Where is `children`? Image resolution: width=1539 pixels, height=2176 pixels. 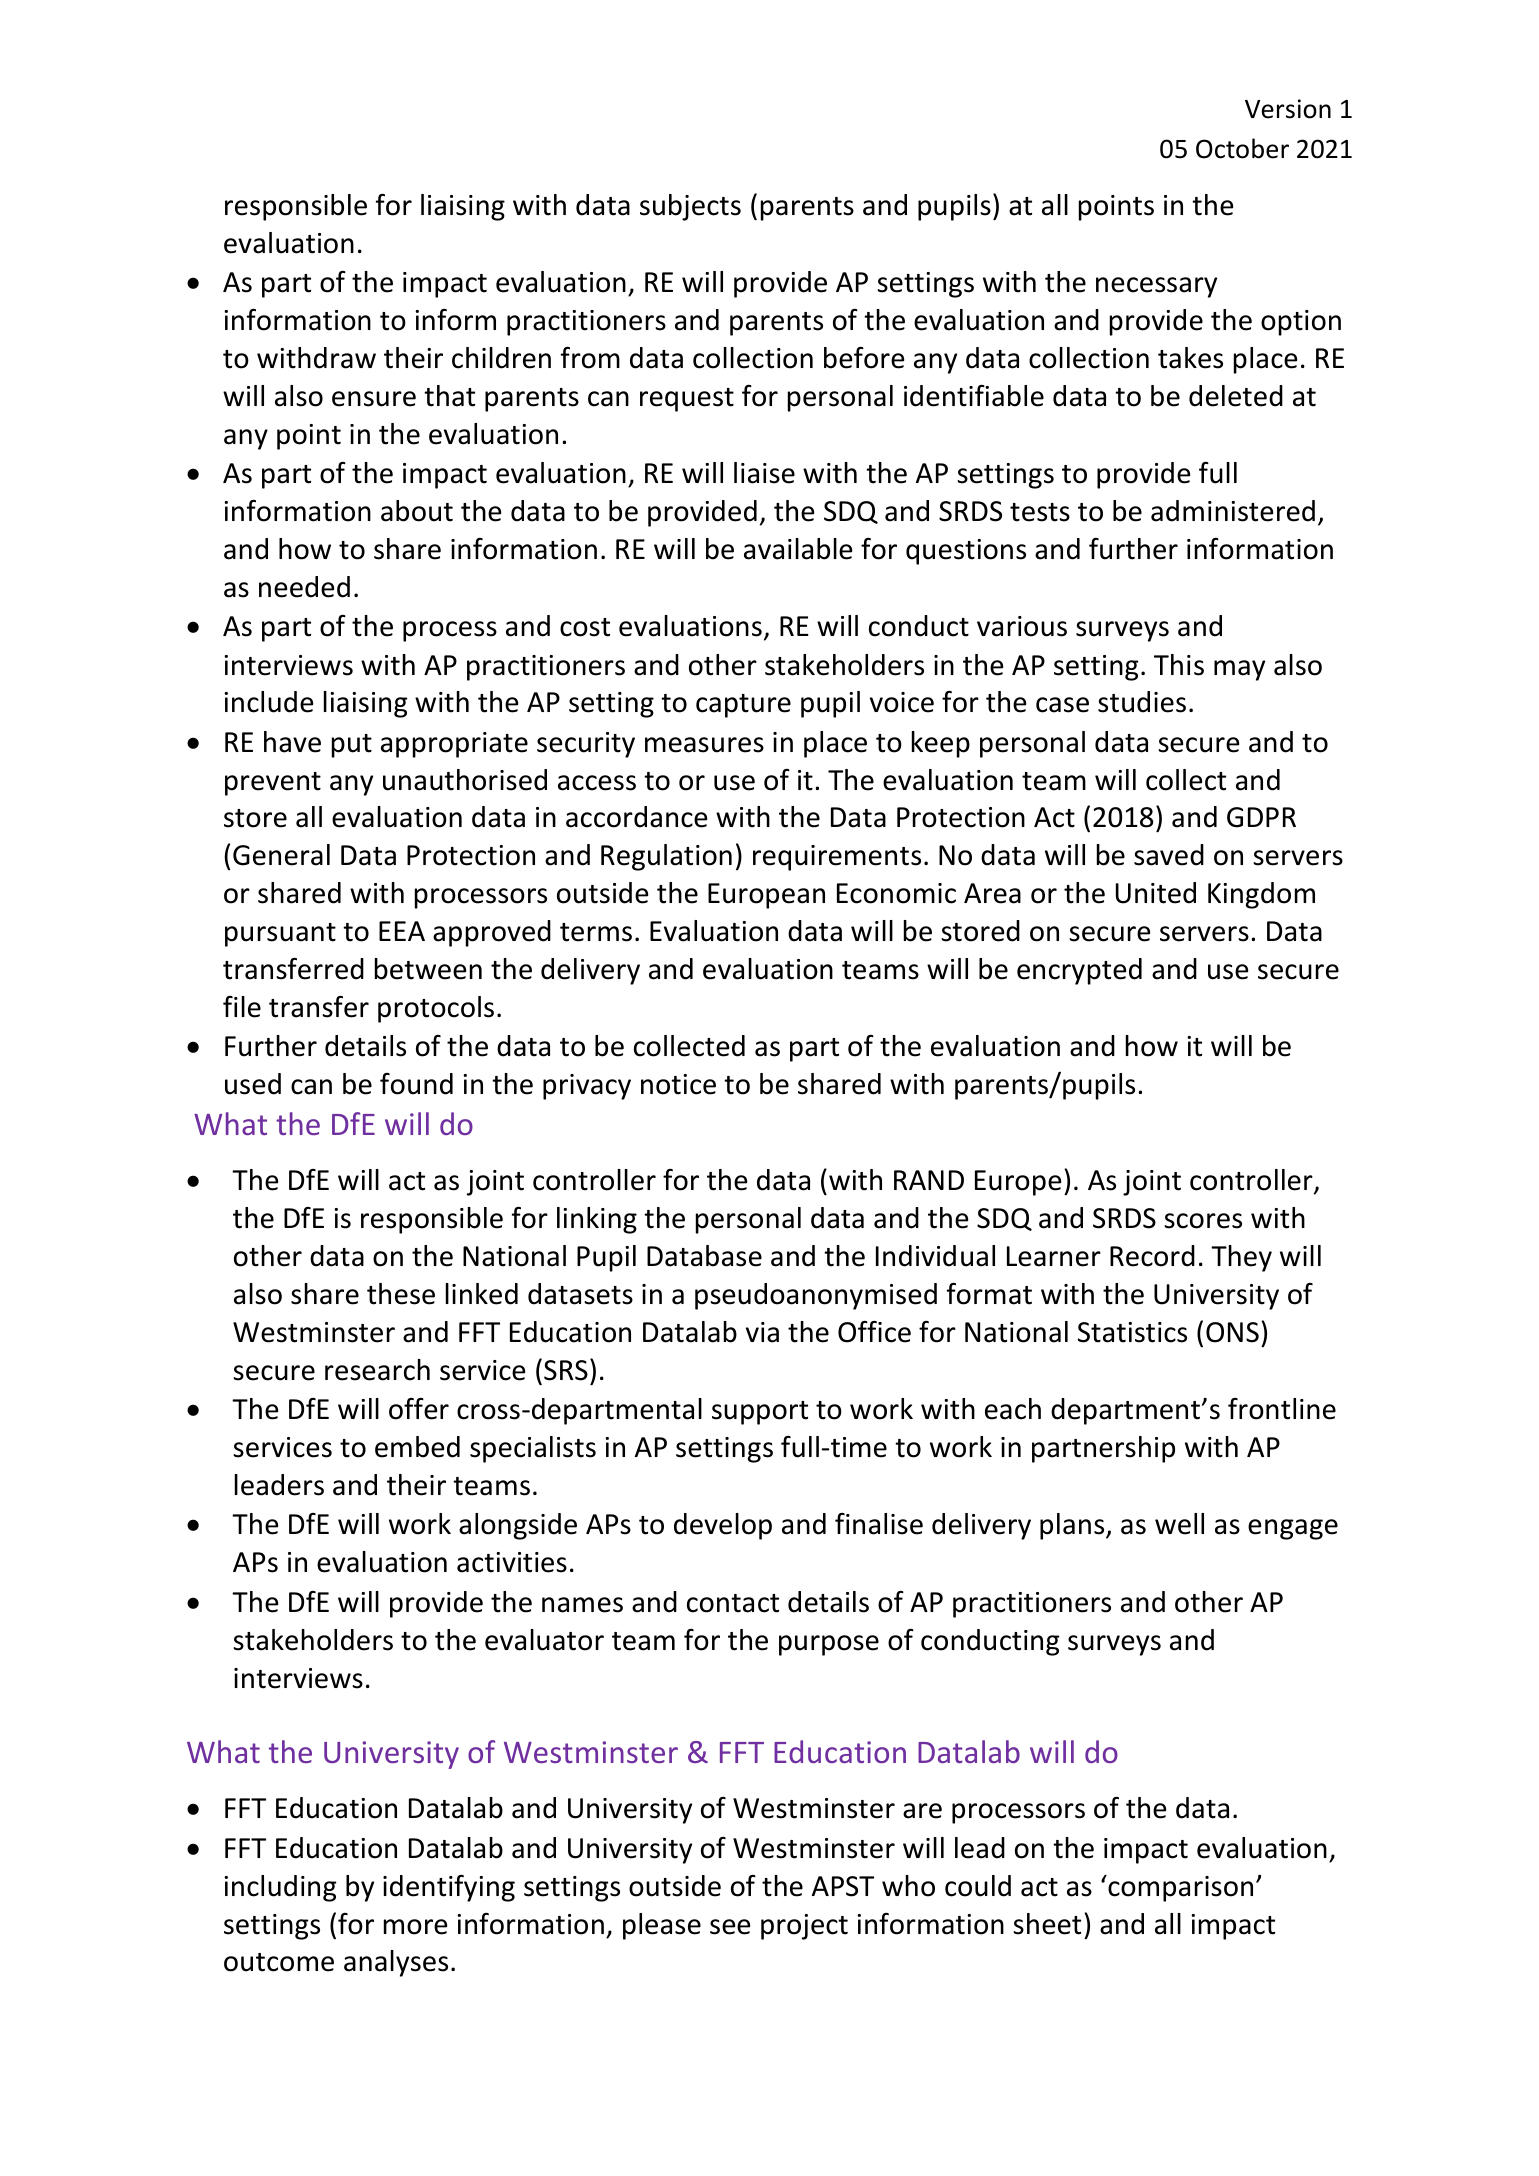
children is located at coordinates (501, 358).
